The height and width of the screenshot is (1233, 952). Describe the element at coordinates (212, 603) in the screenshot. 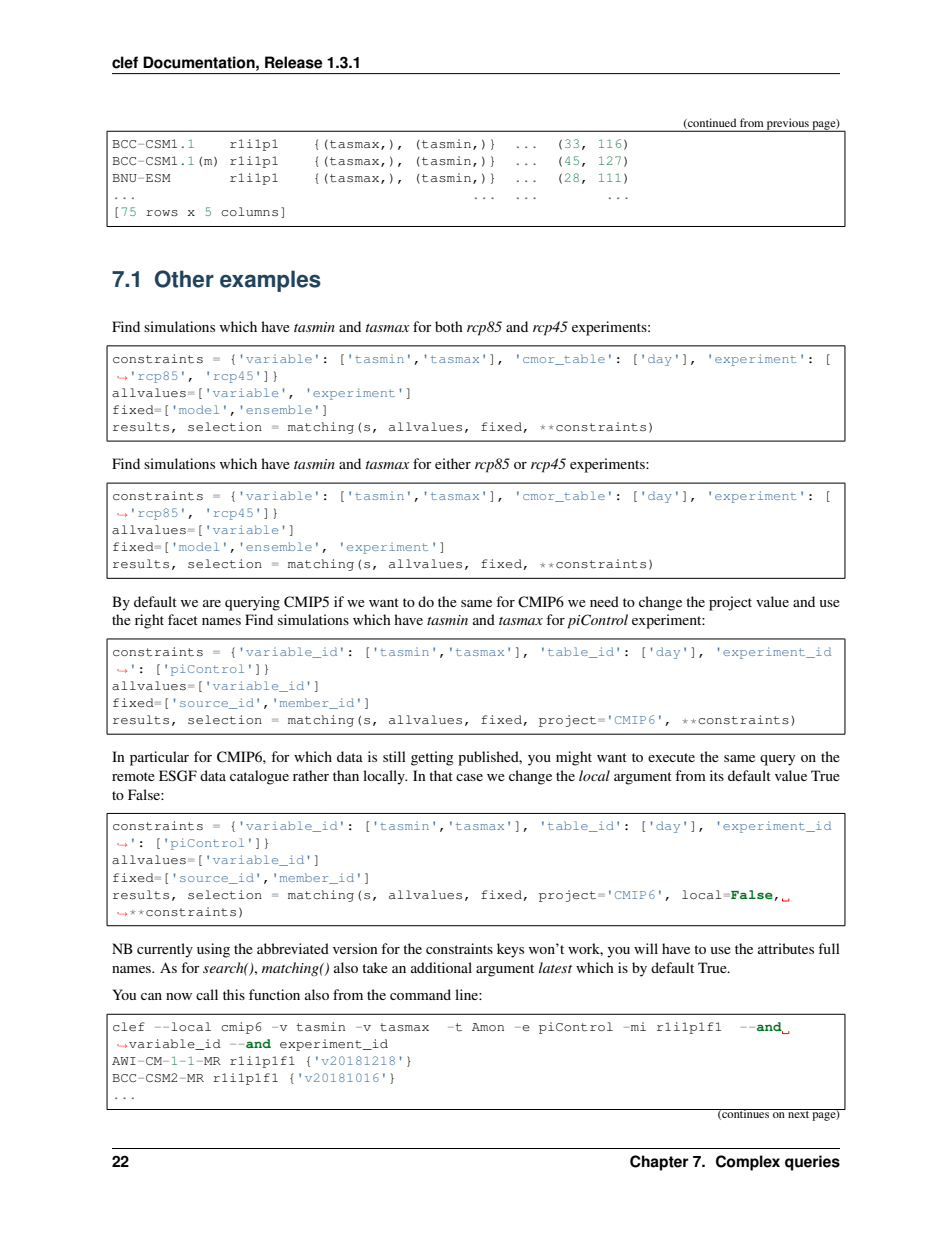

I see `are` at that location.
